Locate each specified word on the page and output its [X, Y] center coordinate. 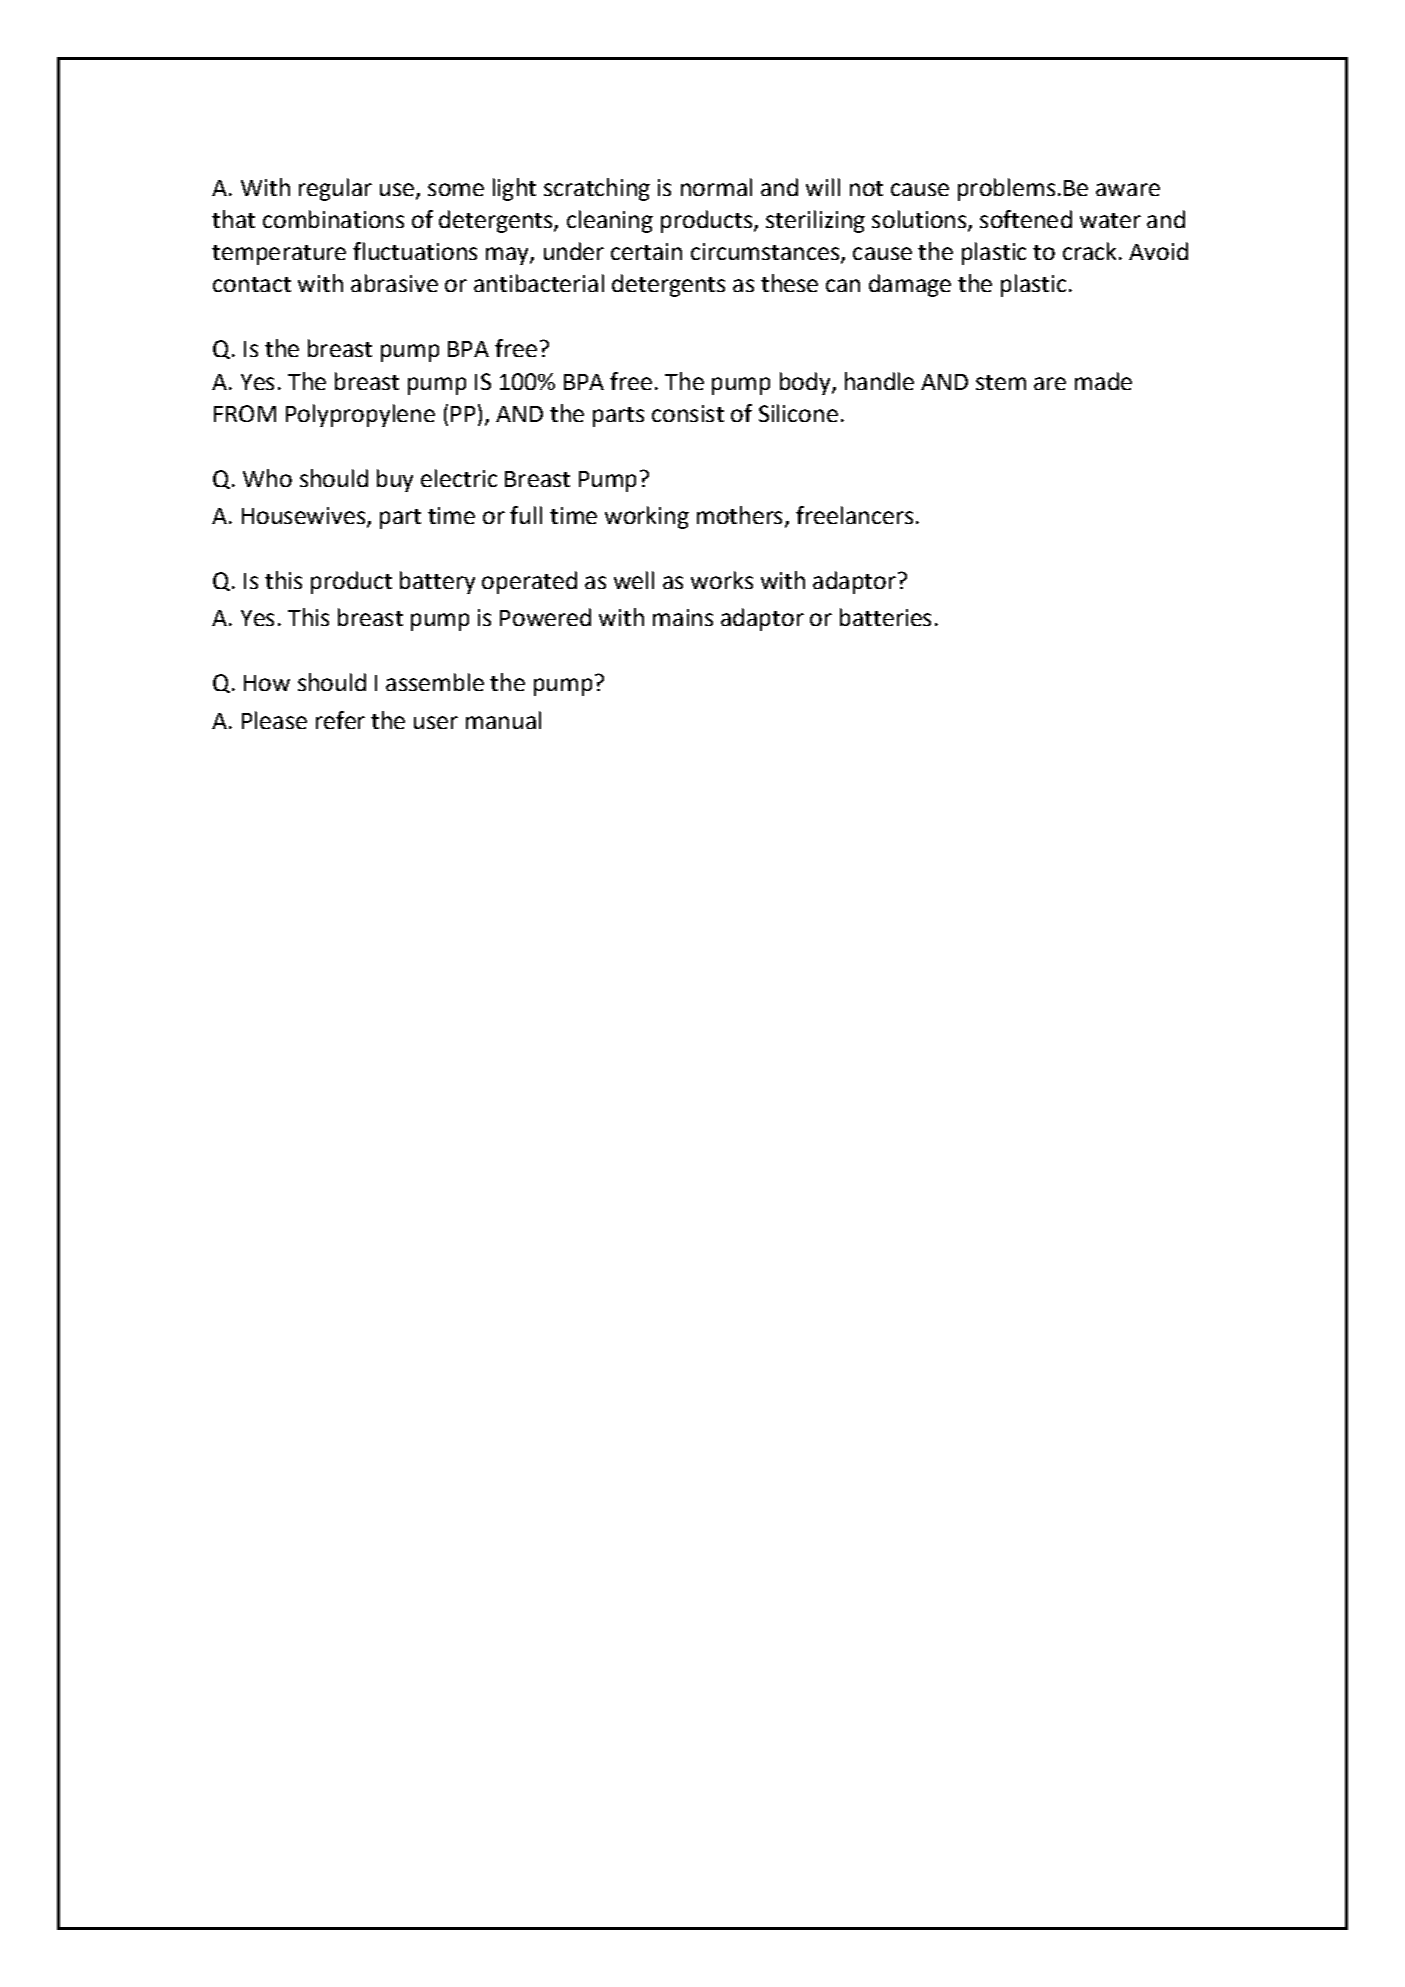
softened [1026, 219]
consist [688, 413]
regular [335, 189]
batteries [885, 617]
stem [1001, 382]
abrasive [394, 283]
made [1103, 381]
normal [716, 187]
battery [437, 582]
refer [340, 720]
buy [395, 480]
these [789, 283]
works [722, 580]
